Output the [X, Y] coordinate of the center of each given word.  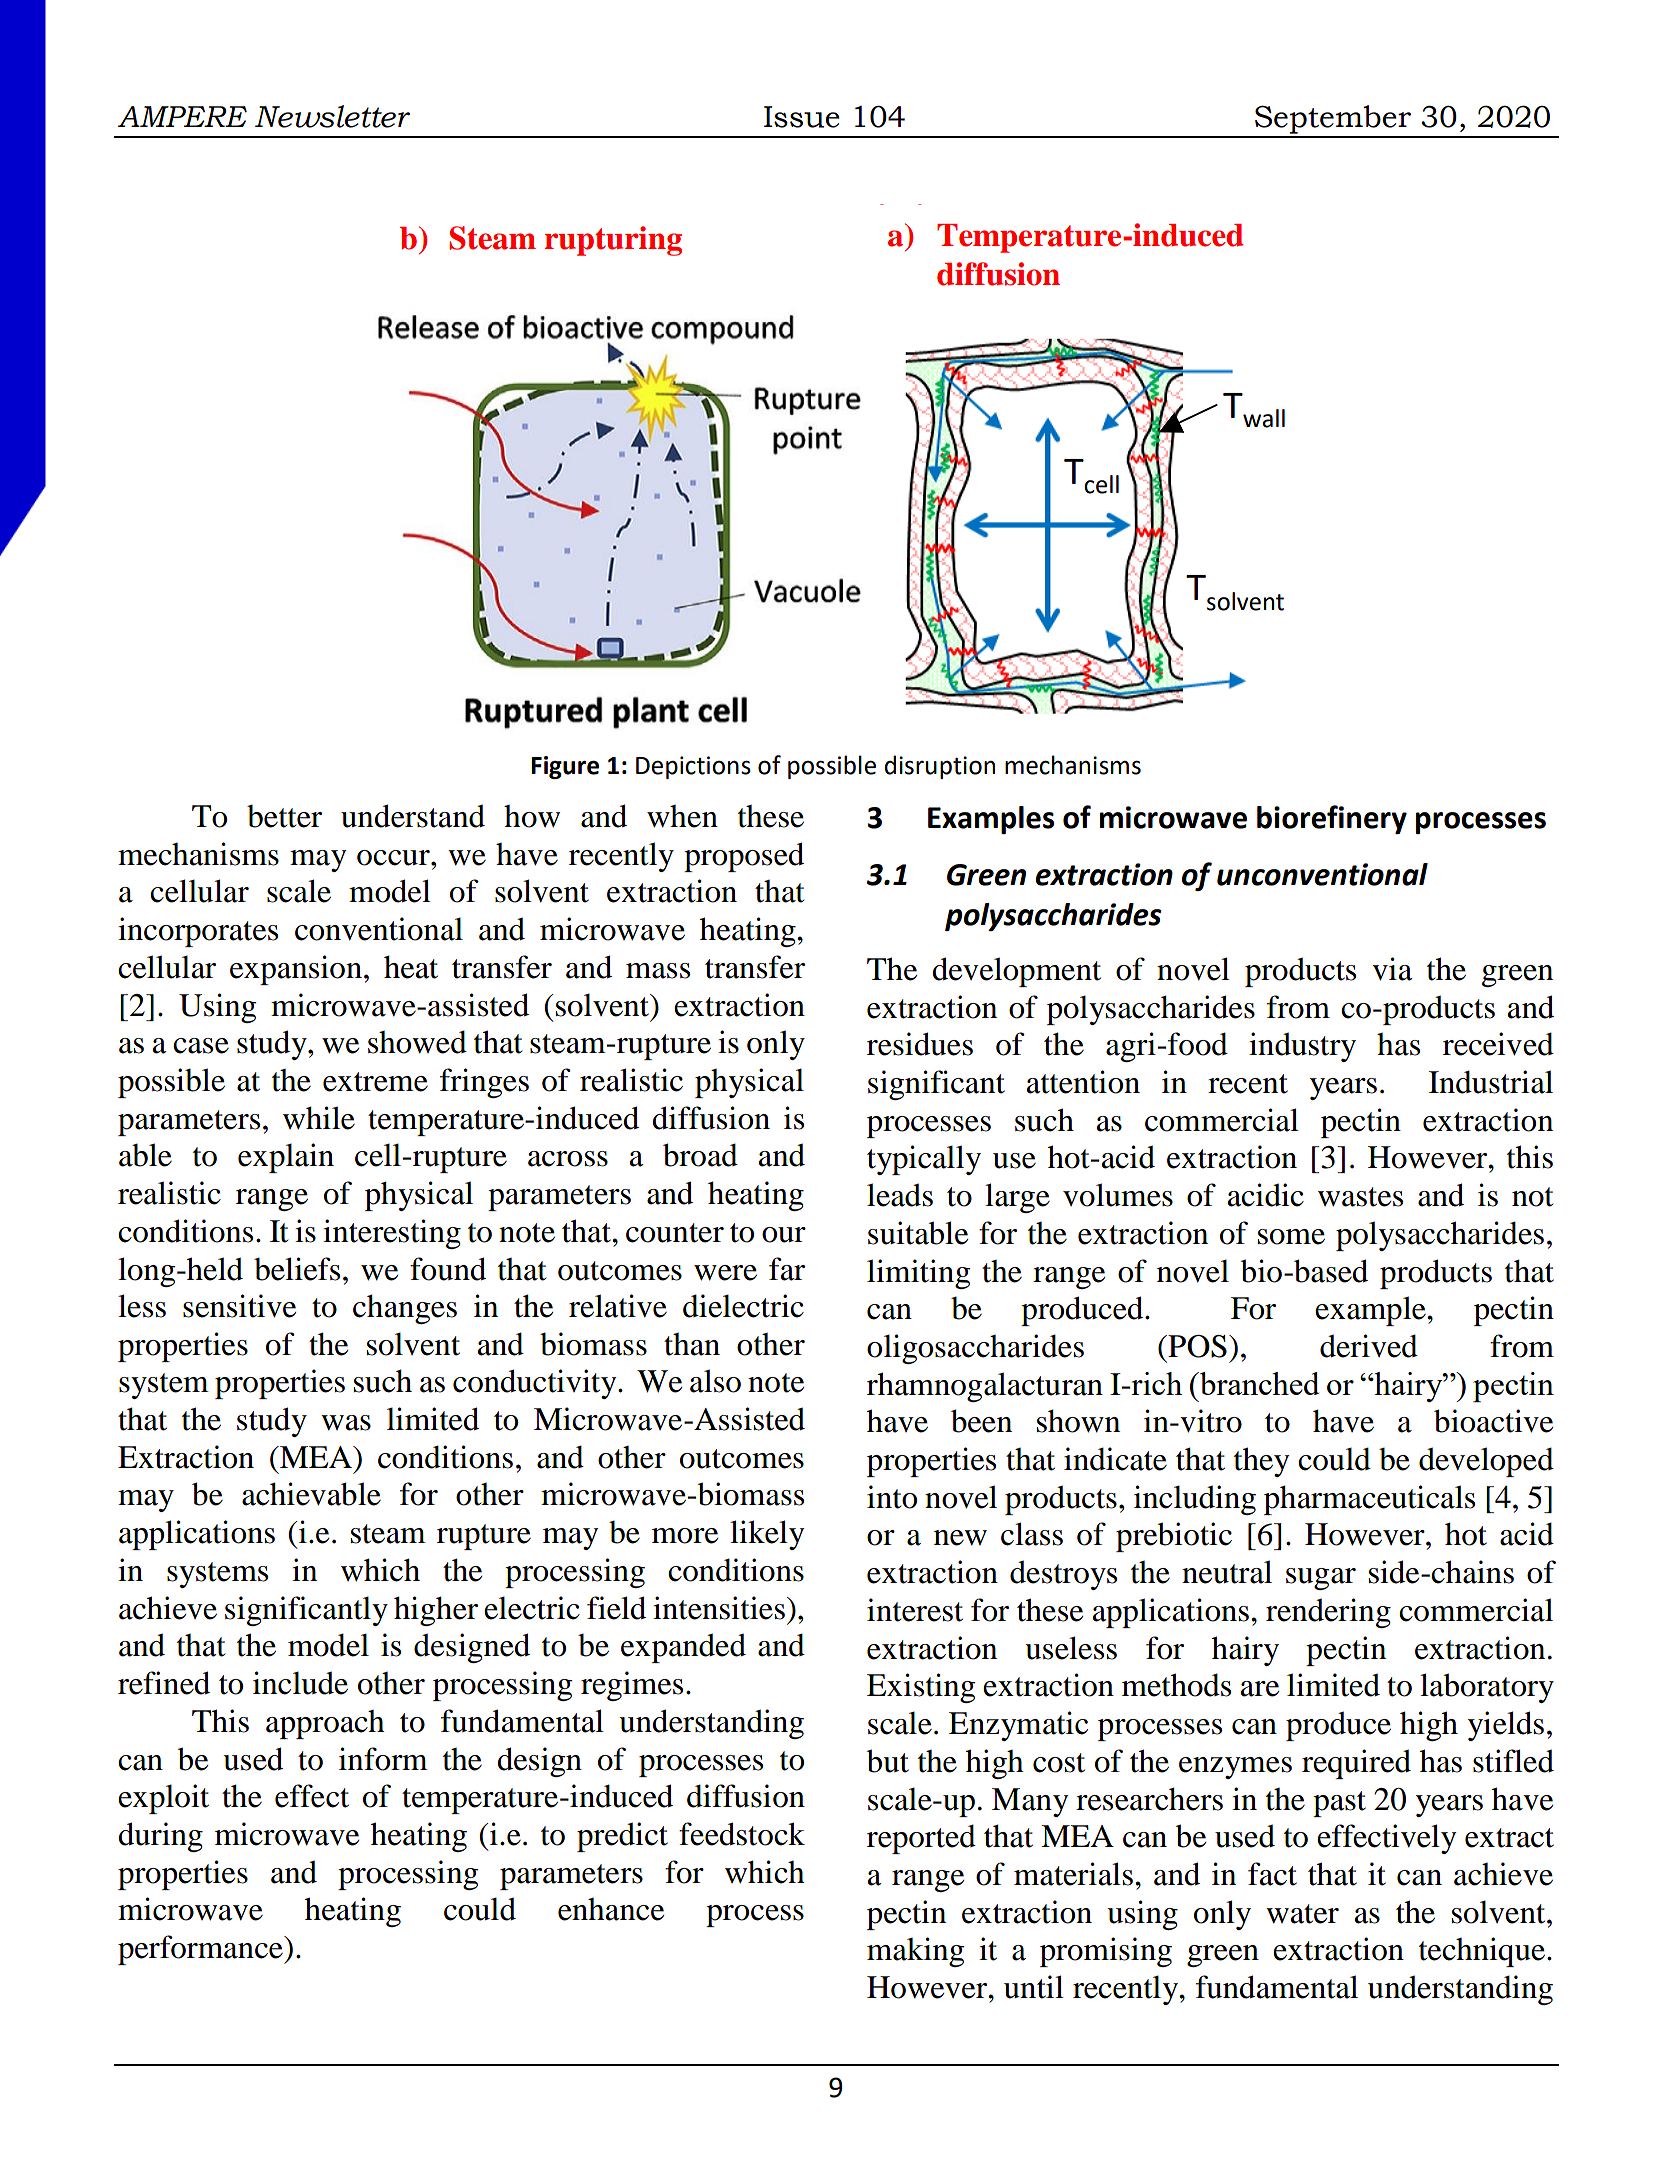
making [915, 1952]
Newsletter [332, 116]
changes [405, 1309]
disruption [940, 767]
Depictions [693, 767]
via [1392, 969]
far [787, 1269]
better [284, 816]
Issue [802, 117]
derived [1369, 1346]
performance [201, 1950]
